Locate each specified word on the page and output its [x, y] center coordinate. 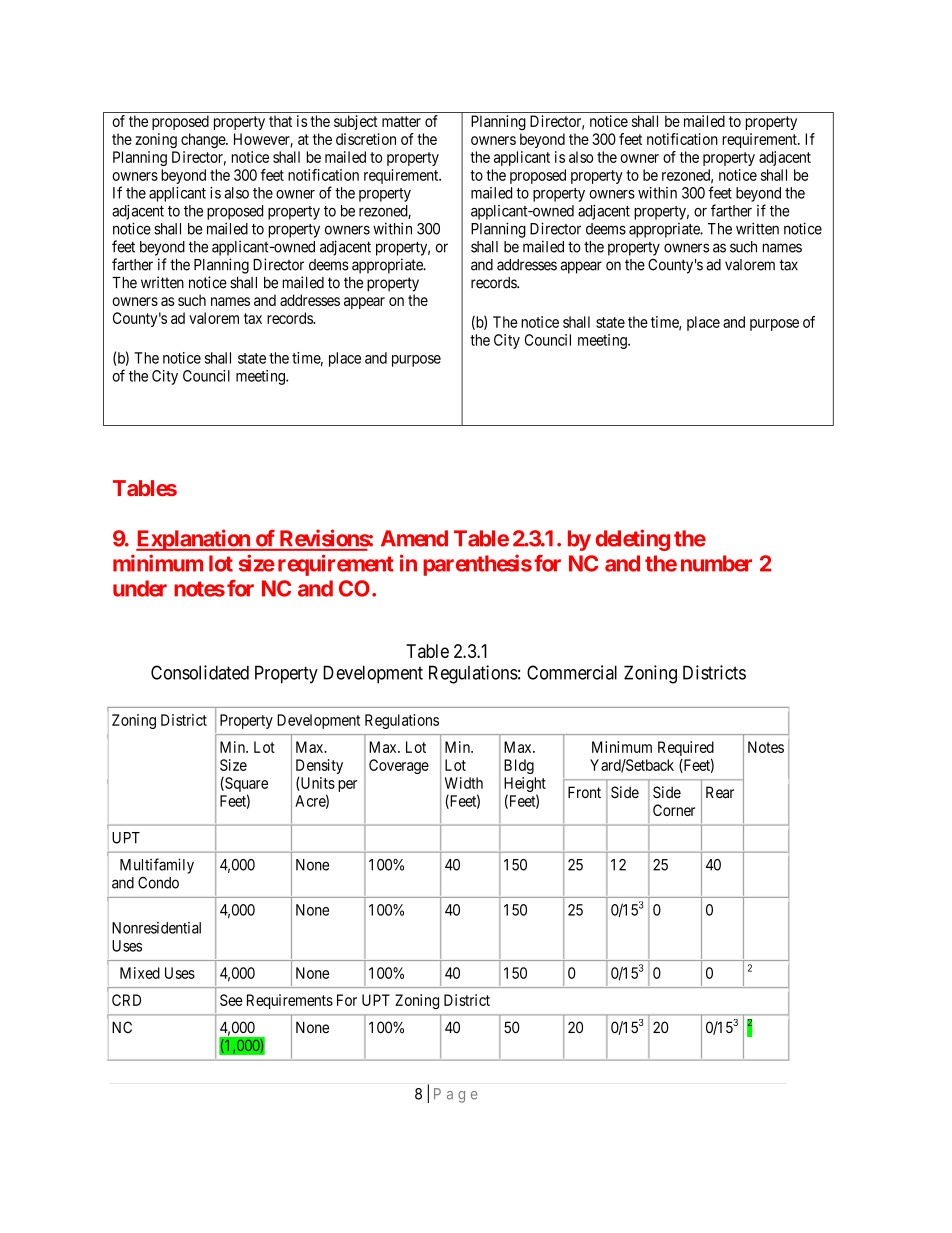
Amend [414, 538]
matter [401, 121]
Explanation [194, 540]
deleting [633, 540]
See [231, 1000]
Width [464, 783]
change [204, 140]
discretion [366, 139]
